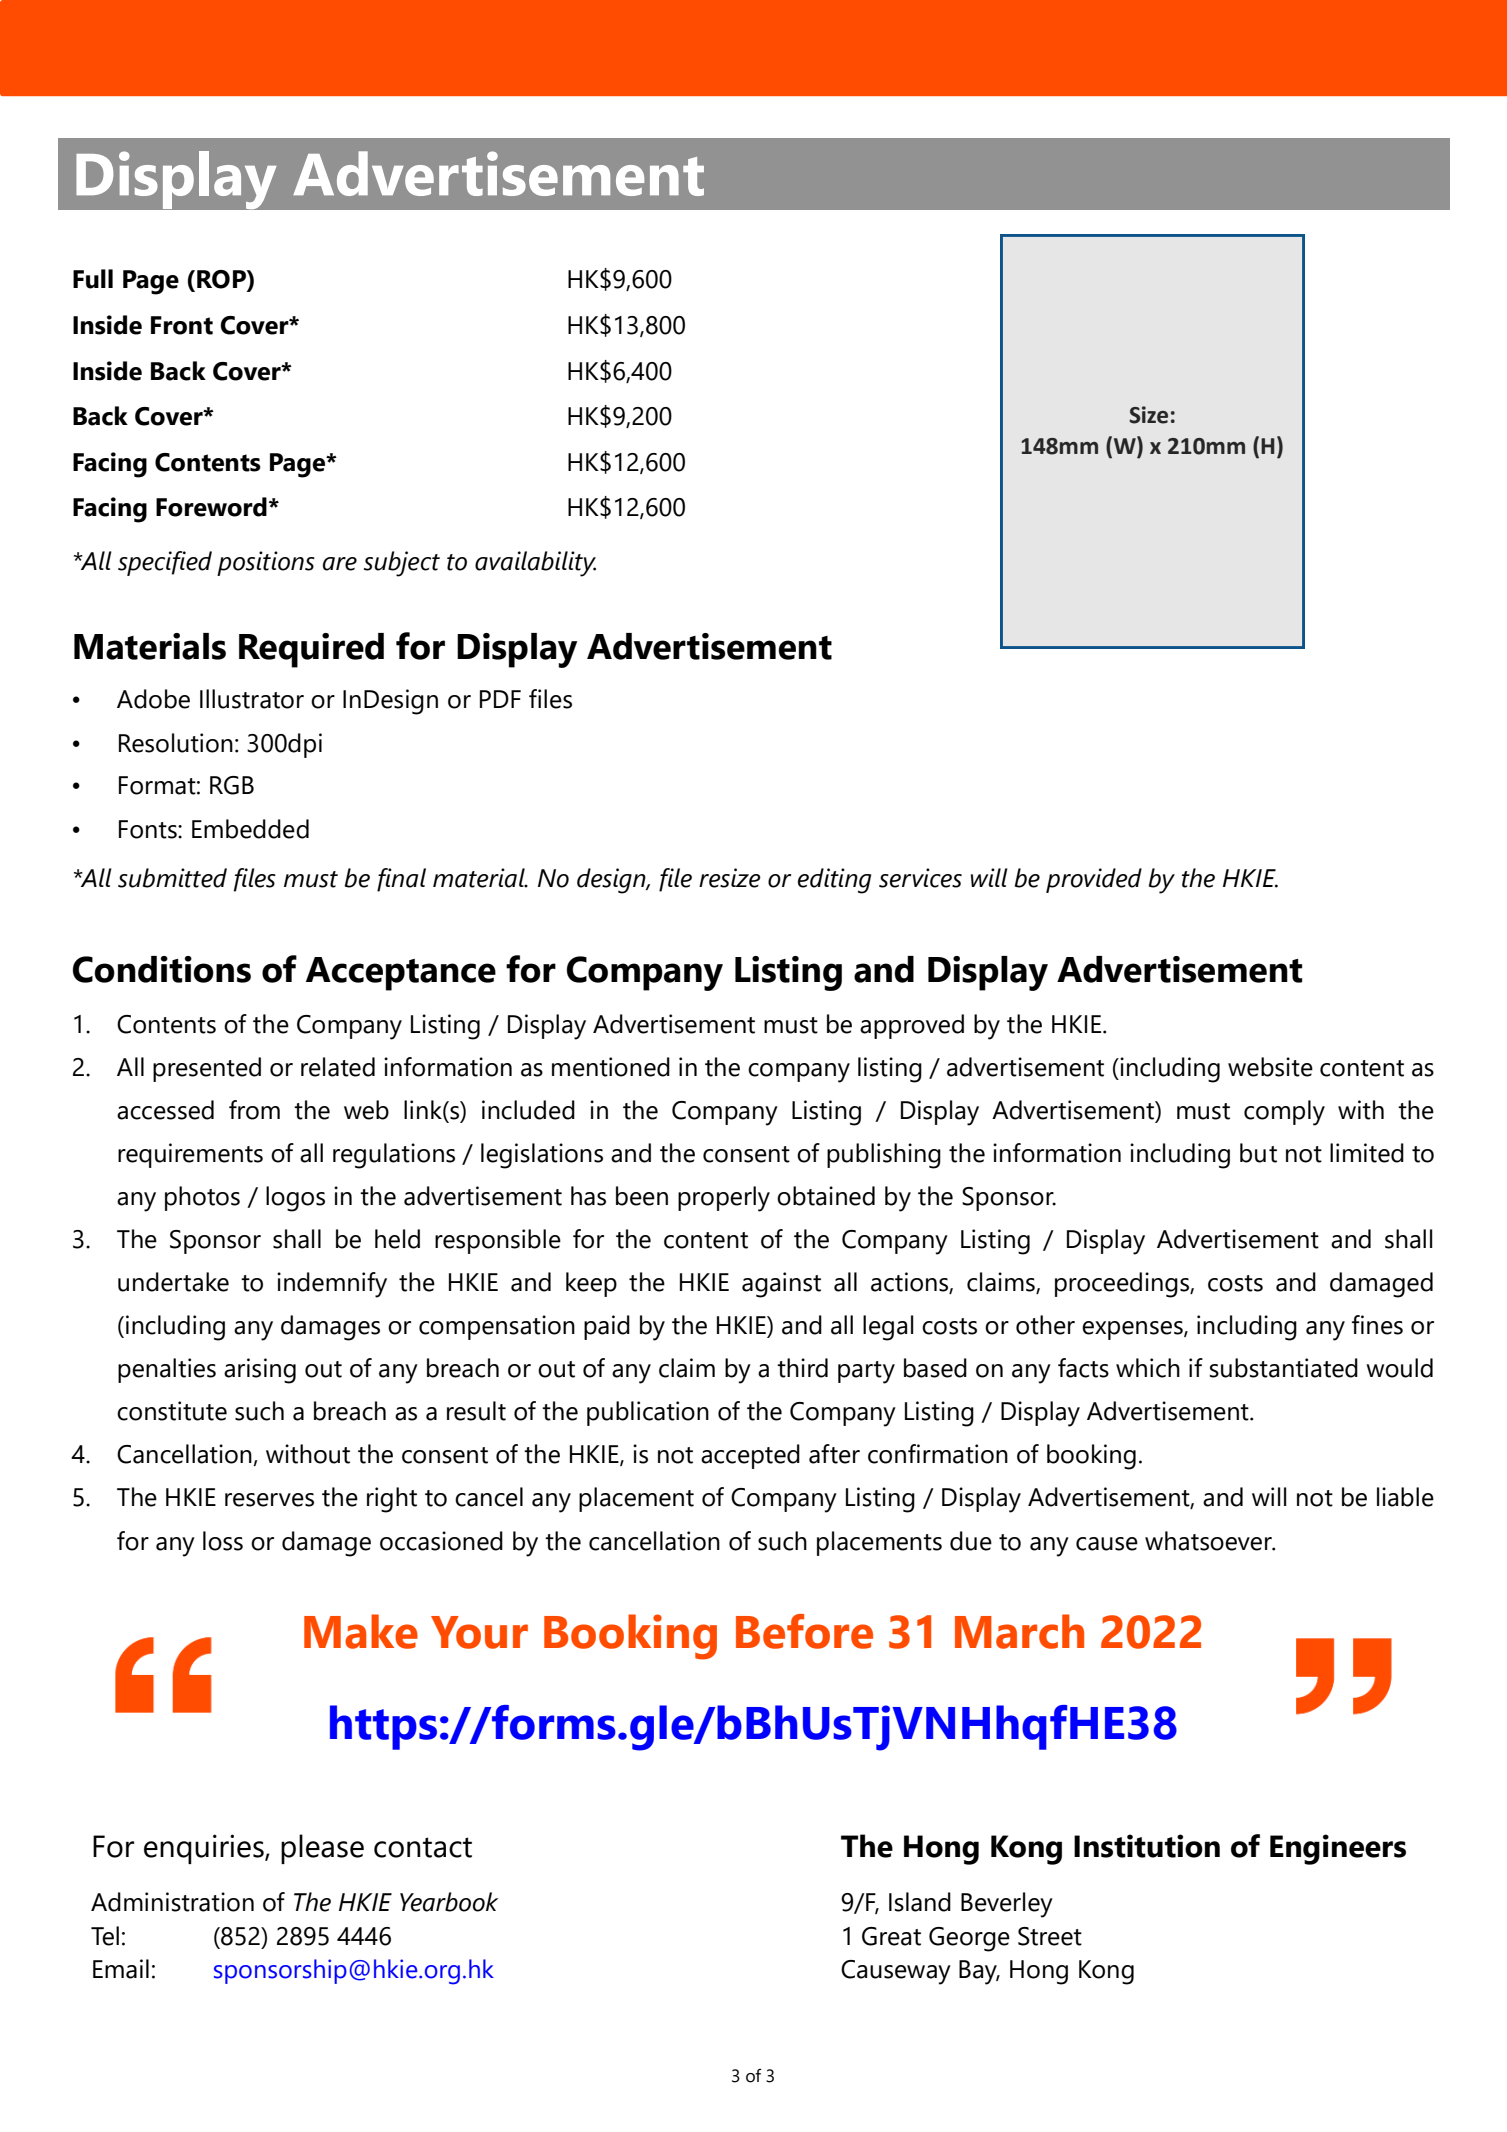  Describe the element at coordinates (172, 1902) in the image. I see `Administration` at that location.
